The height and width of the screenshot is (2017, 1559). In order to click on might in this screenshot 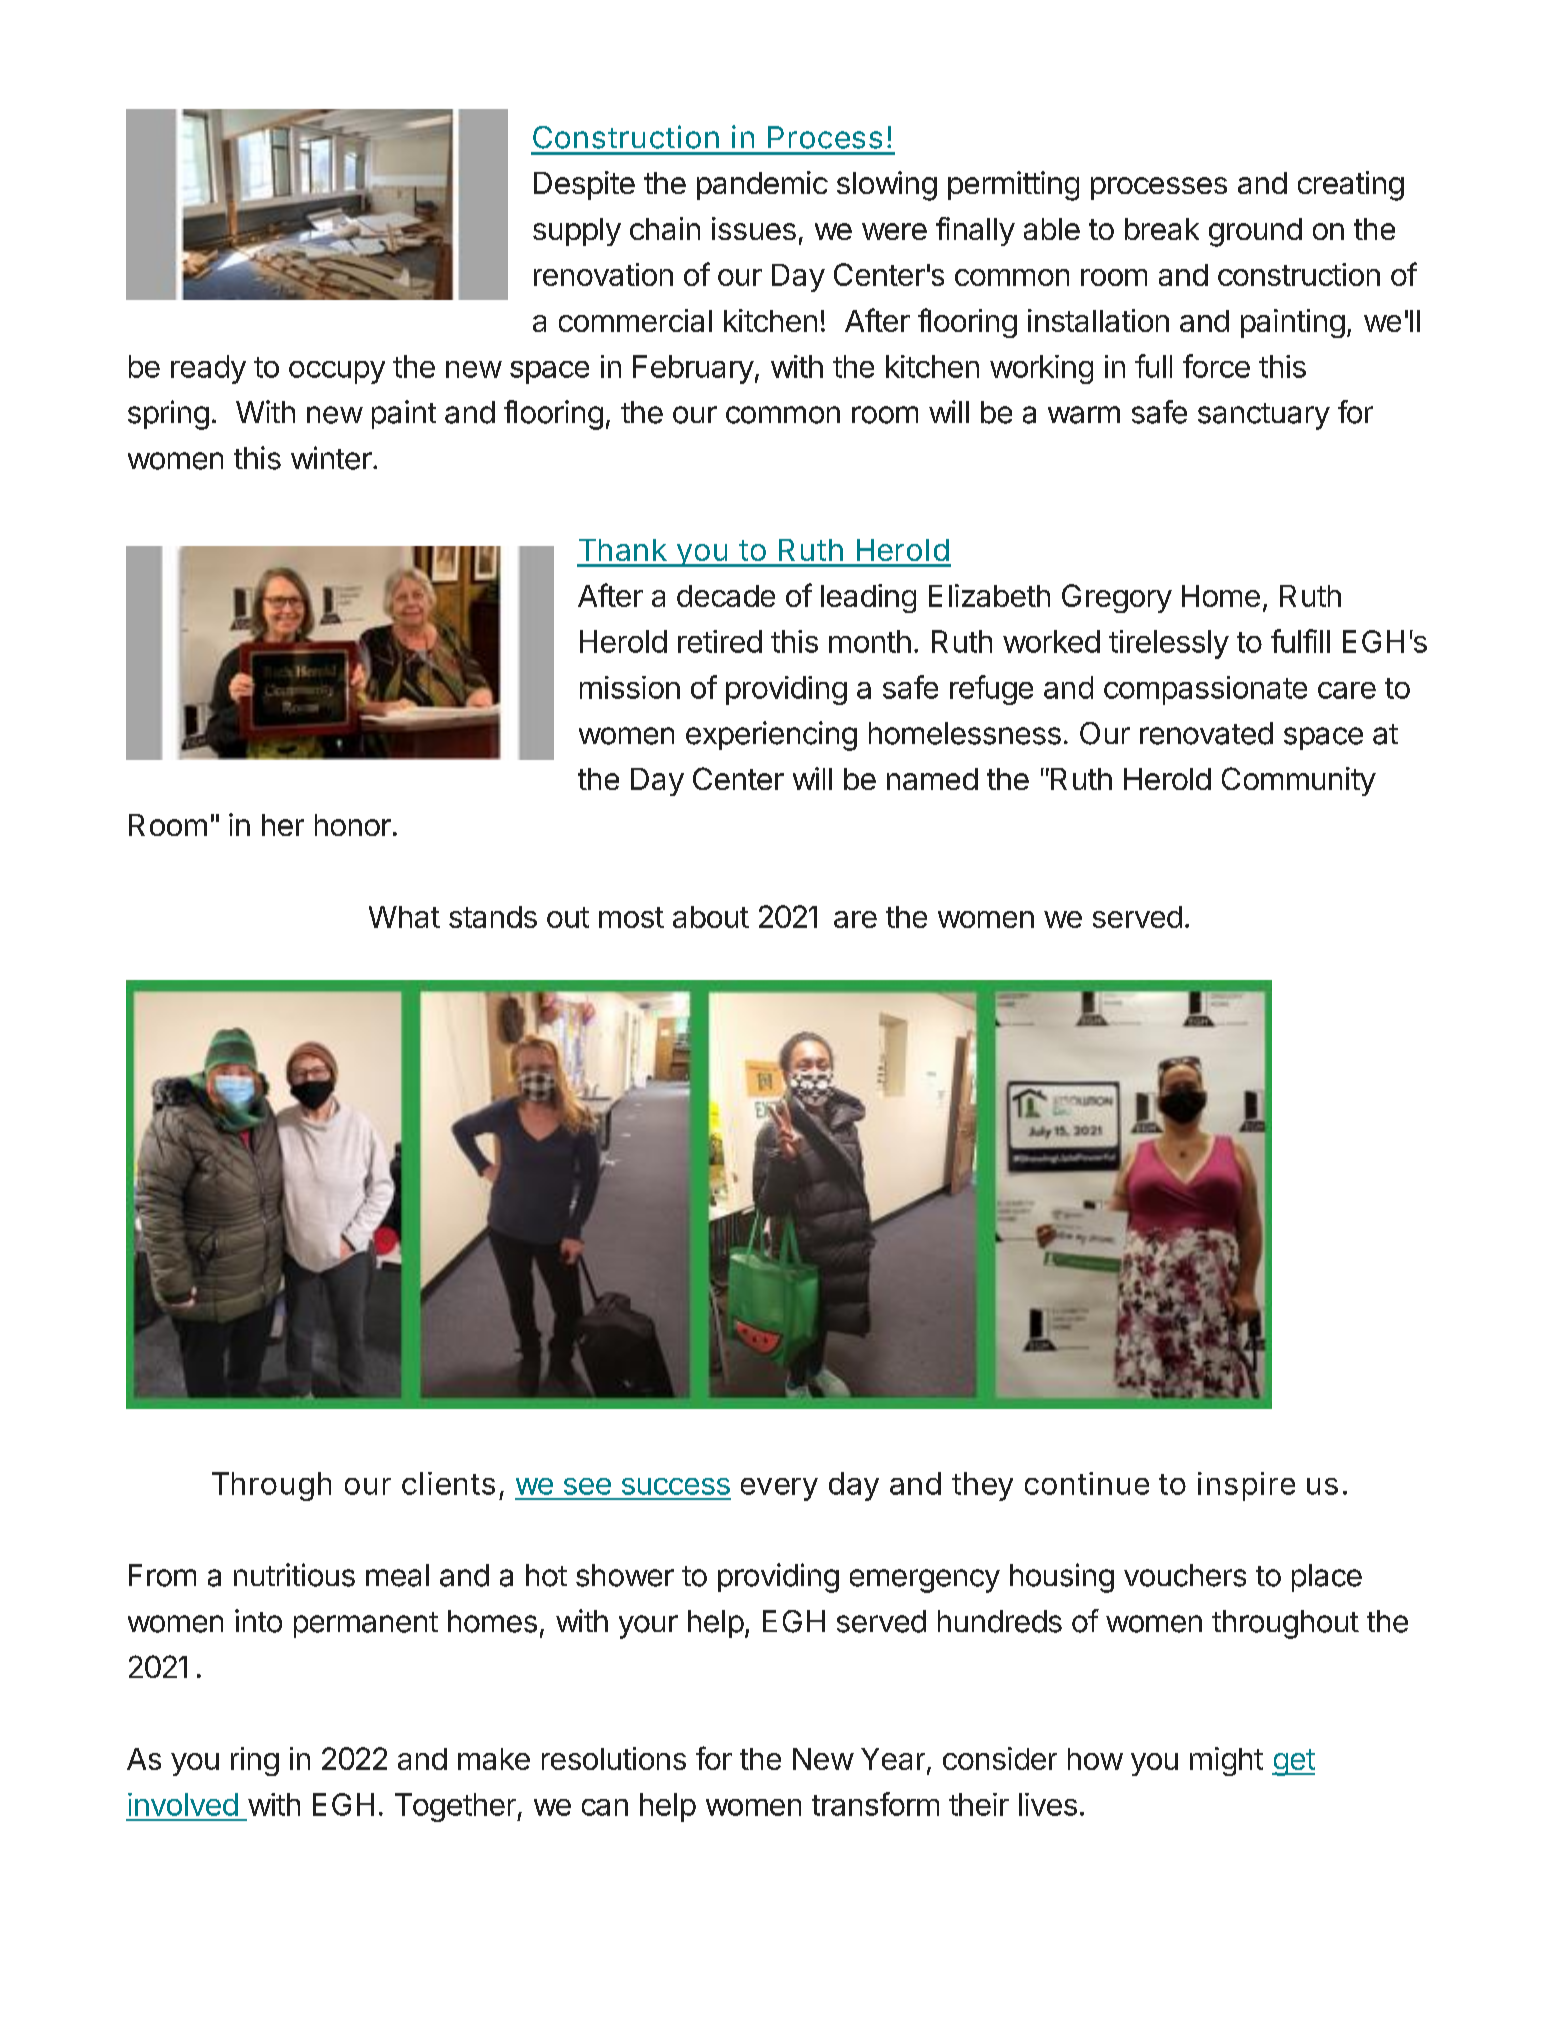, I will do `click(1226, 1761)`.
